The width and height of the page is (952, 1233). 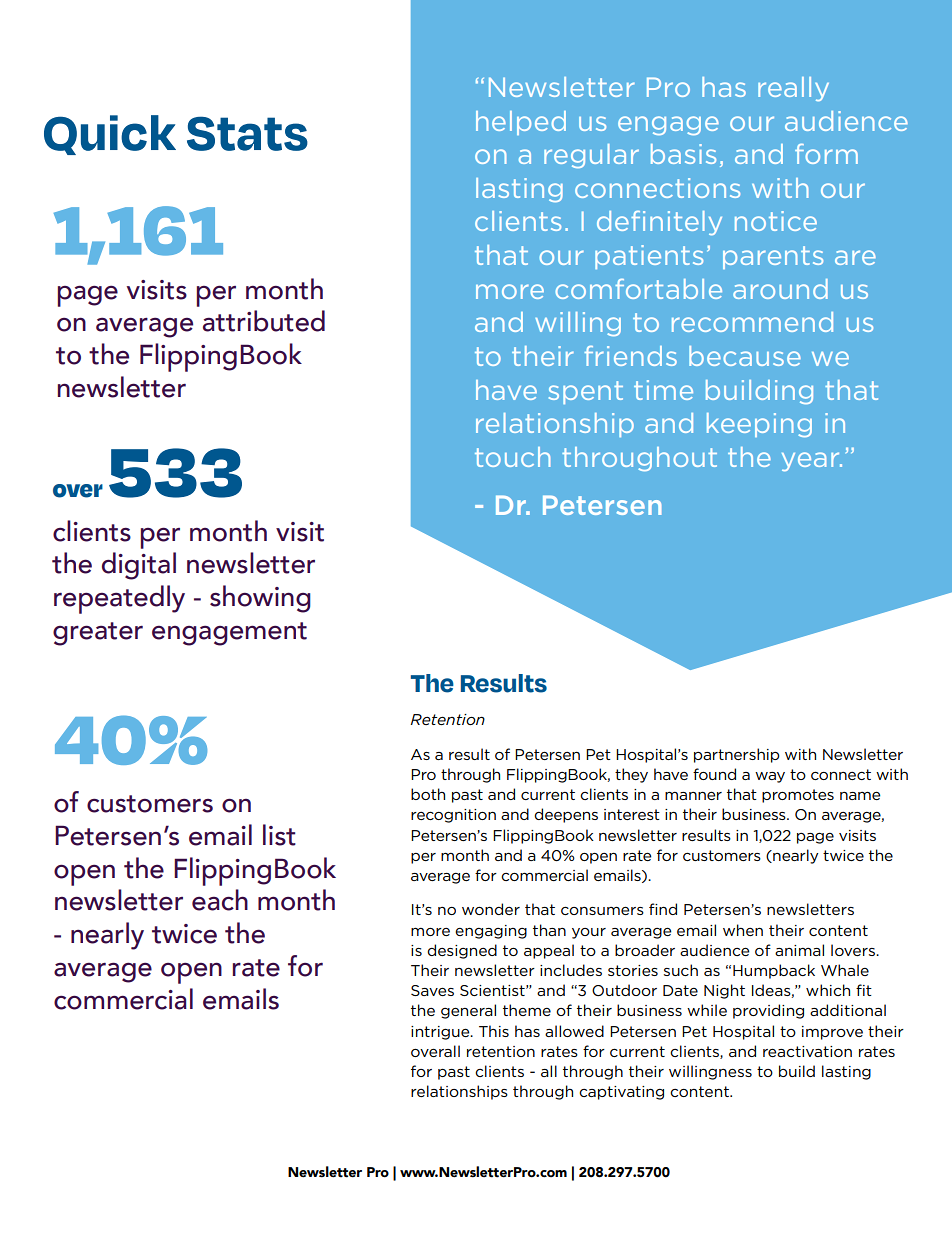 I want to click on really, so click(x=793, y=89).
